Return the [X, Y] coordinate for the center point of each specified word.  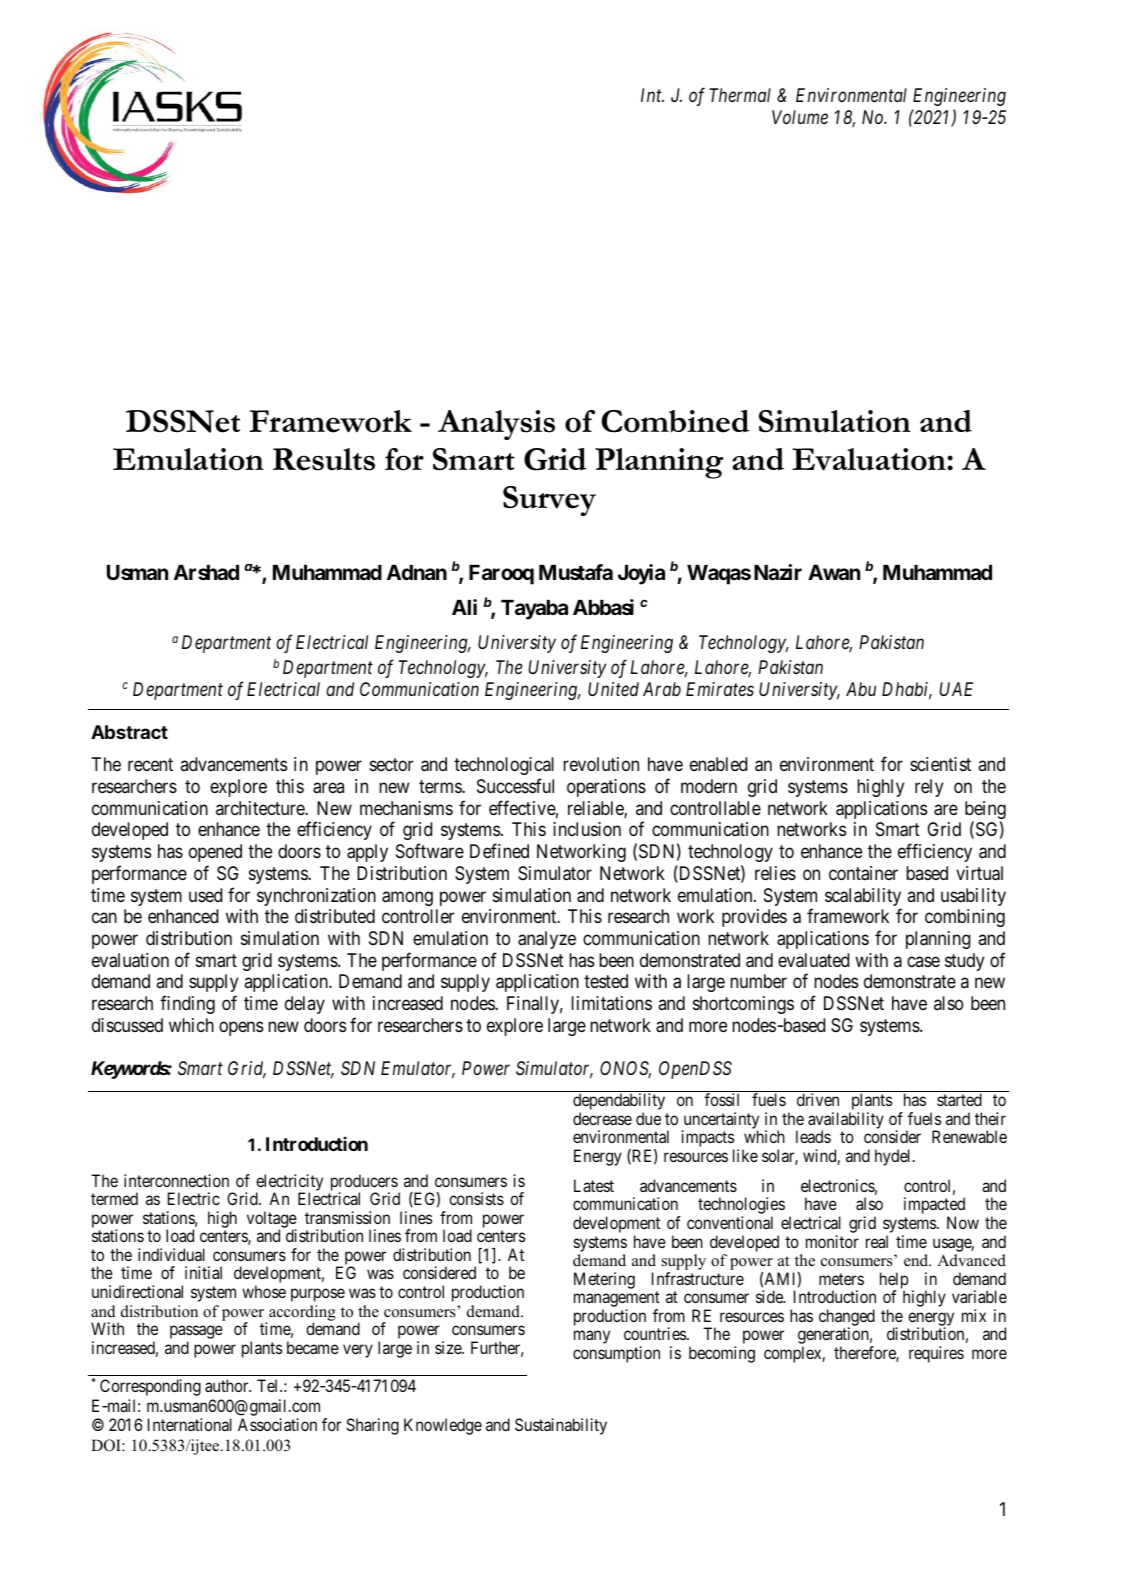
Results [324, 459]
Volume [800, 117]
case [923, 961]
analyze [547, 940]
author [228, 1385]
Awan [834, 572]
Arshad [206, 572]
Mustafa [576, 572]
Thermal [740, 95]
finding [187, 1004]
